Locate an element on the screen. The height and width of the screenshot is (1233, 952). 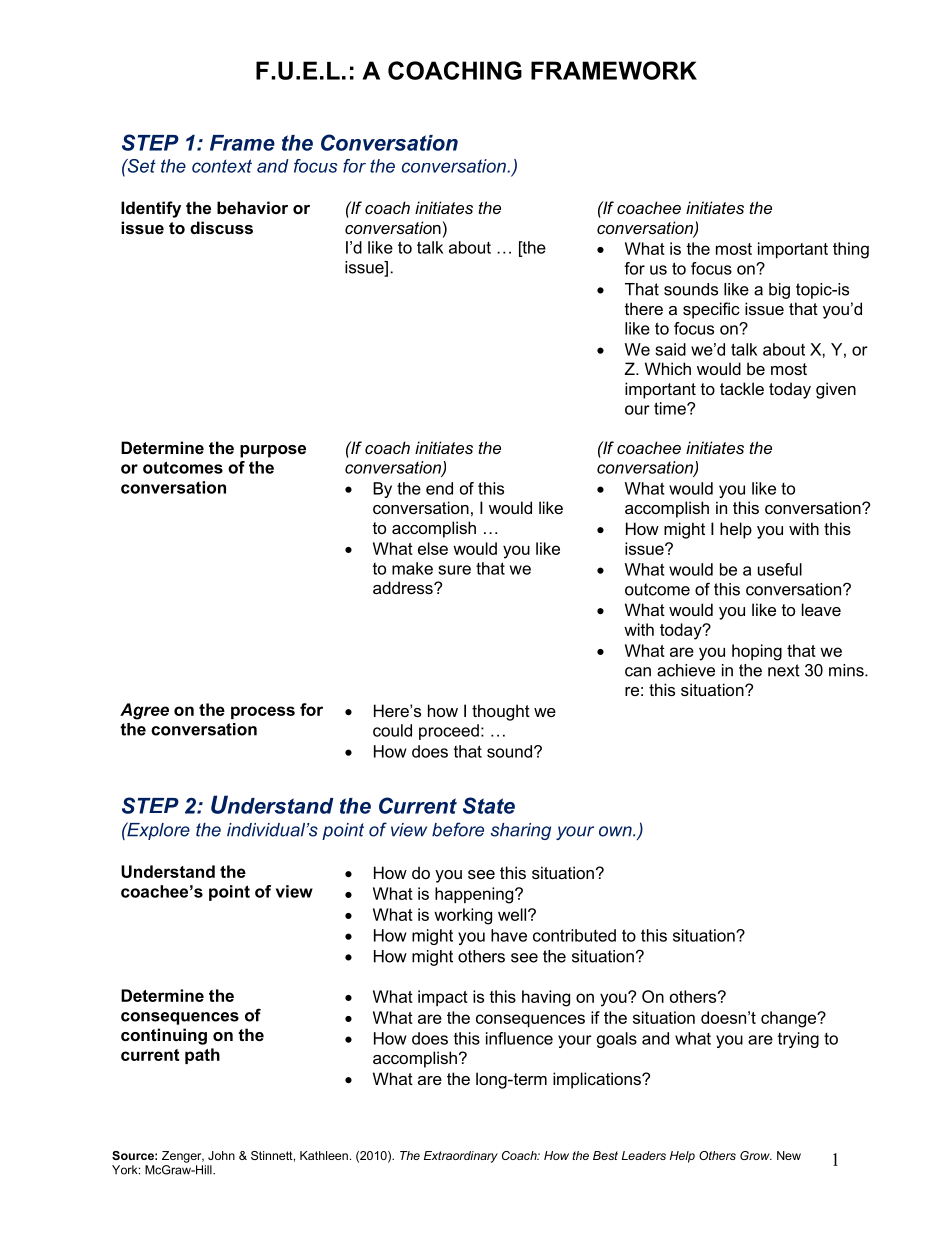
hoping is located at coordinates (757, 652).
